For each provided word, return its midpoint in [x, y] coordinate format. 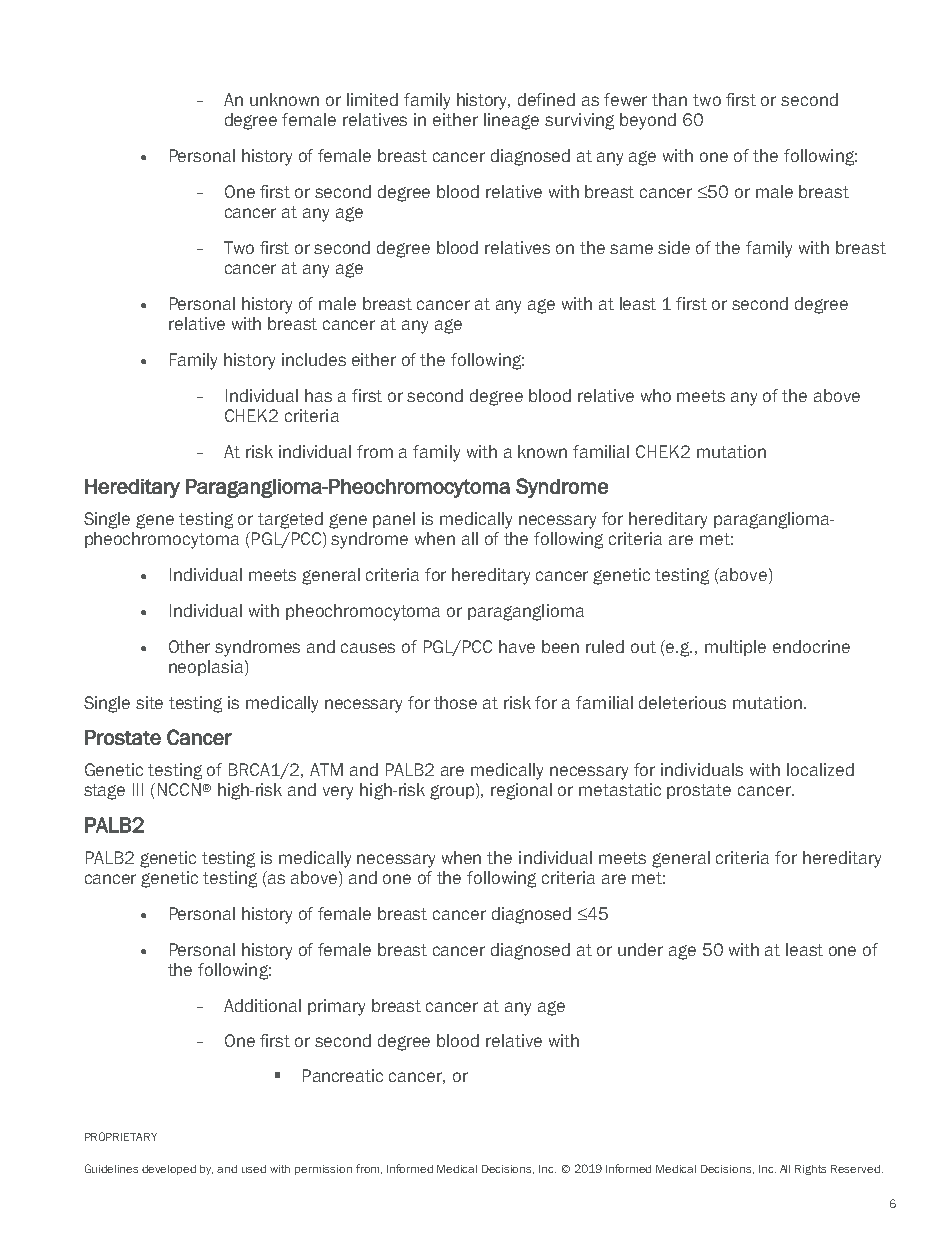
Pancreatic [343, 1075]
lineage [511, 121]
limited [372, 99]
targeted [290, 520]
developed [169, 1170]
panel [394, 520]
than [669, 99]
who [656, 395]
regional [521, 791]
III [138, 789]
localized [820, 769]
